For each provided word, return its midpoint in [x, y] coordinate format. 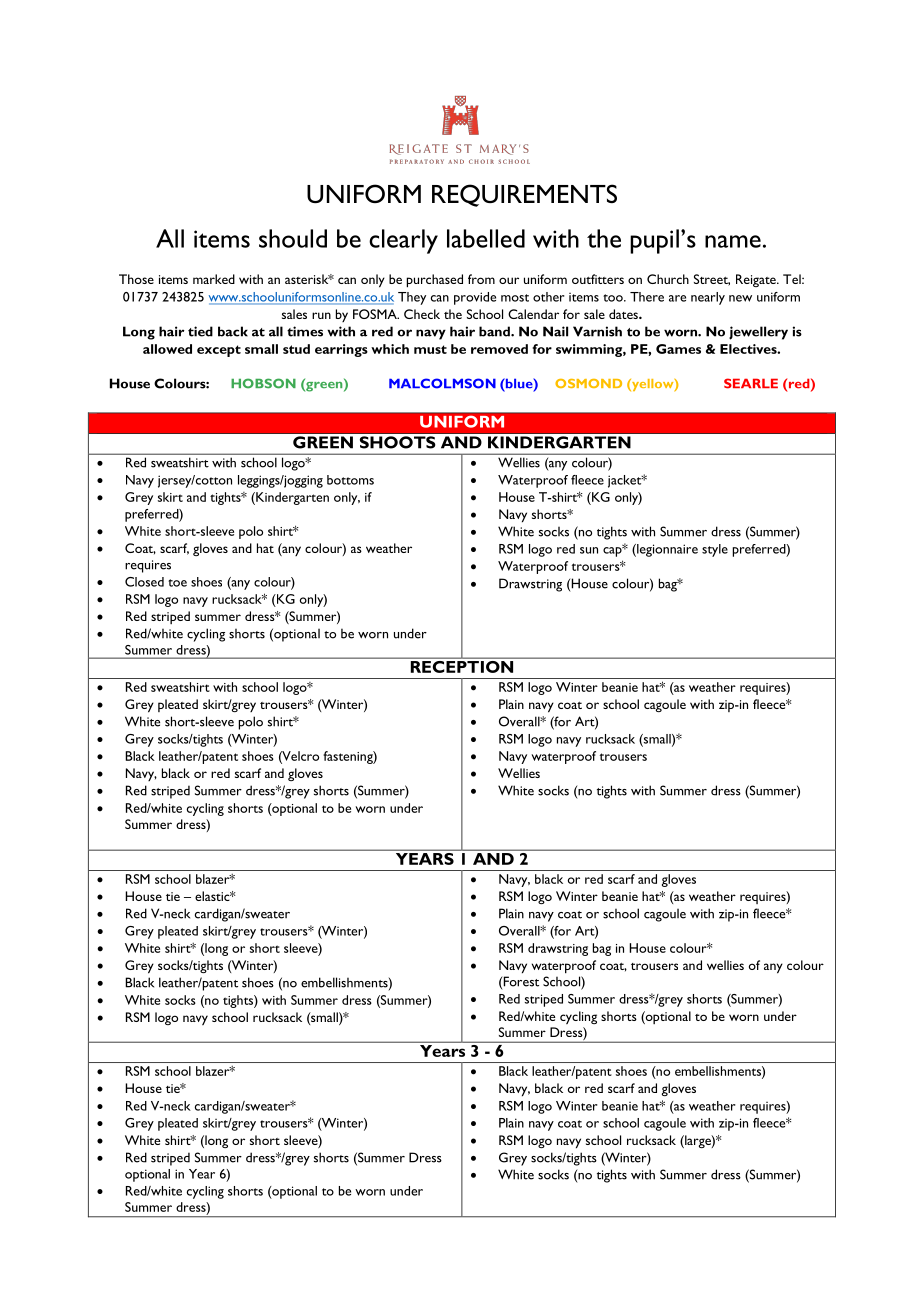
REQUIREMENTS [524, 195]
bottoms [350, 480]
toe [177, 583]
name [733, 241]
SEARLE [751, 383]
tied [200, 331]
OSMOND [588, 383]
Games [678, 349]
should [293, 238]
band [495, 331]
